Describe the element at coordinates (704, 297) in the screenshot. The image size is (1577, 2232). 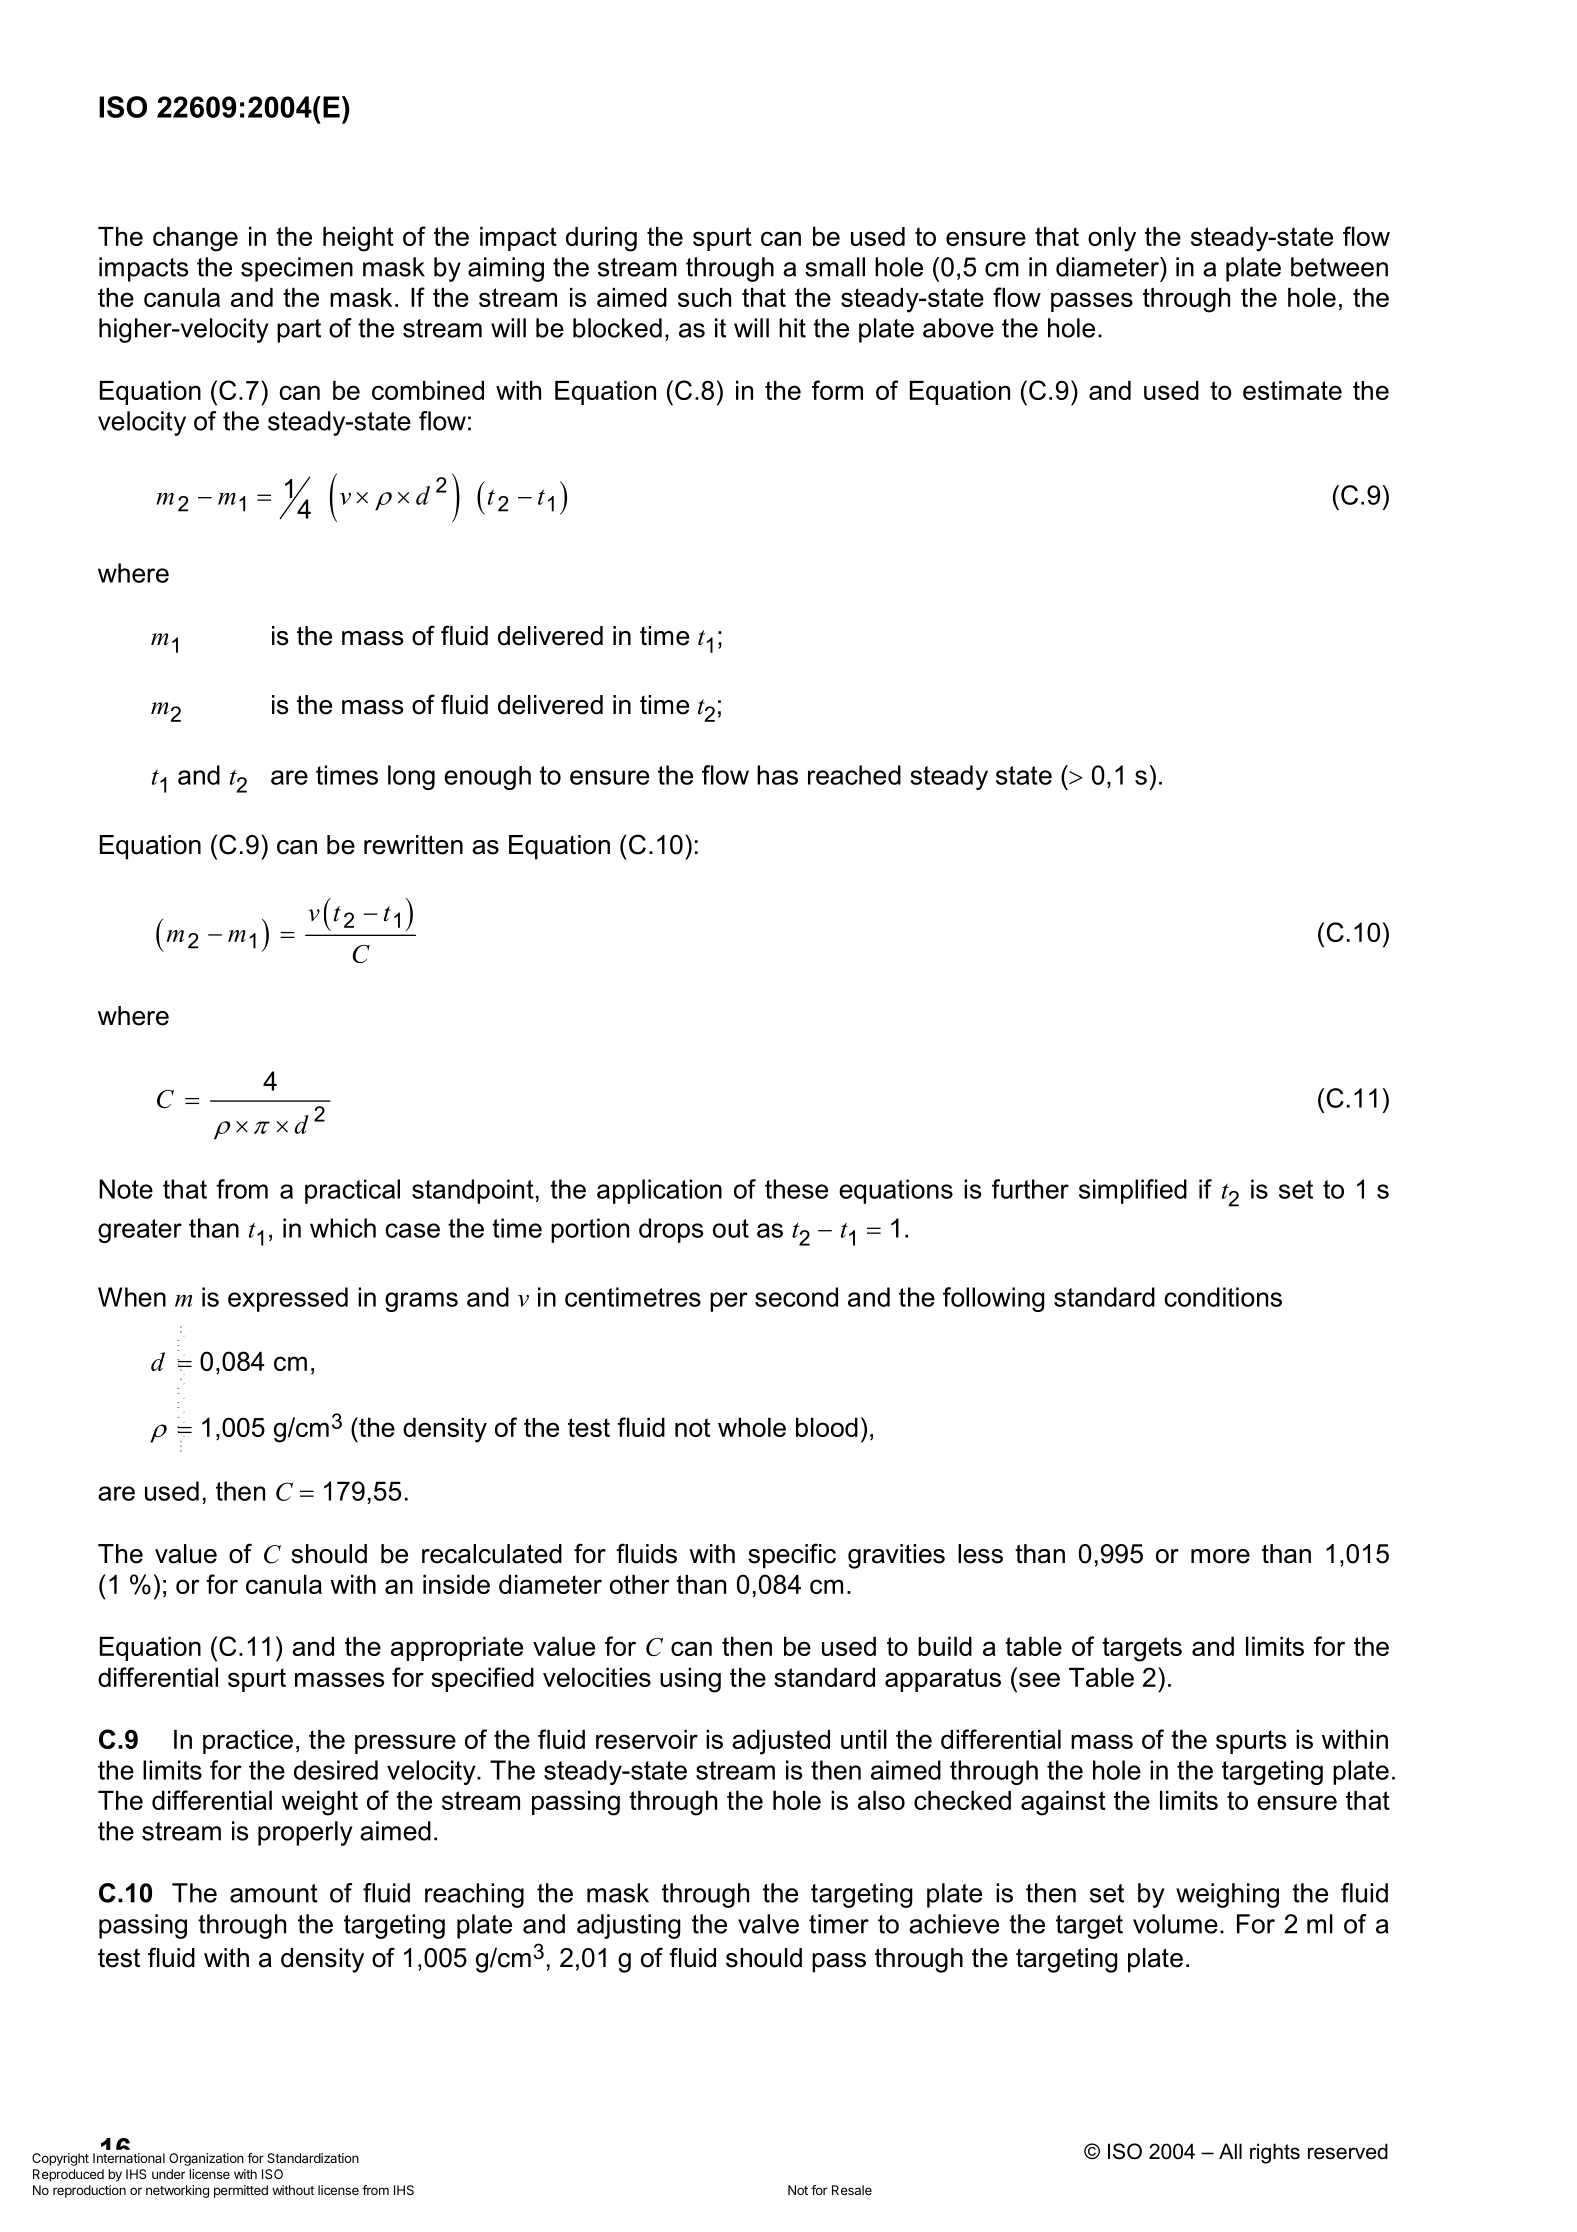
I see `such` at that location.
